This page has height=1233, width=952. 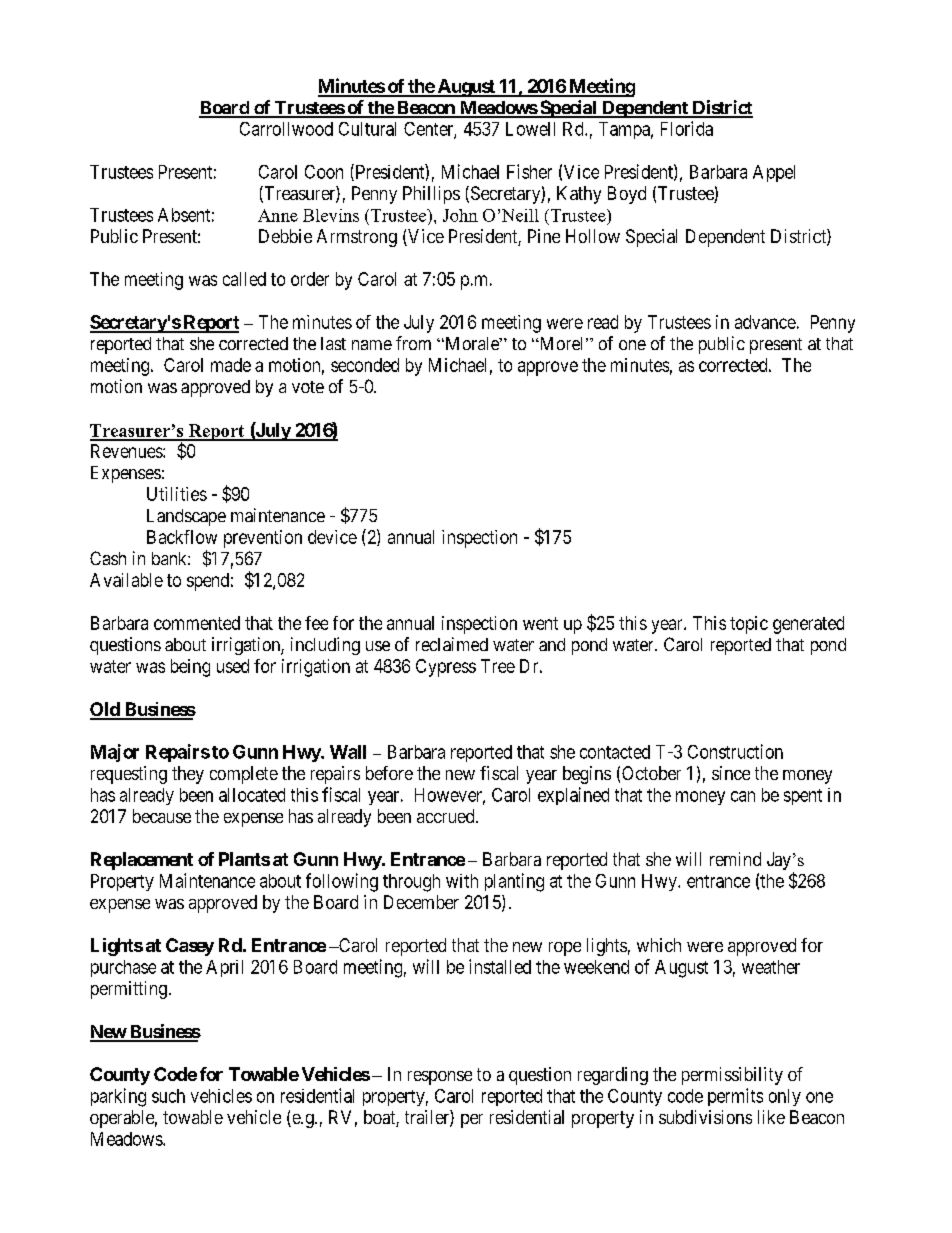 I want to click on commented, so click(x=197, y=623).
